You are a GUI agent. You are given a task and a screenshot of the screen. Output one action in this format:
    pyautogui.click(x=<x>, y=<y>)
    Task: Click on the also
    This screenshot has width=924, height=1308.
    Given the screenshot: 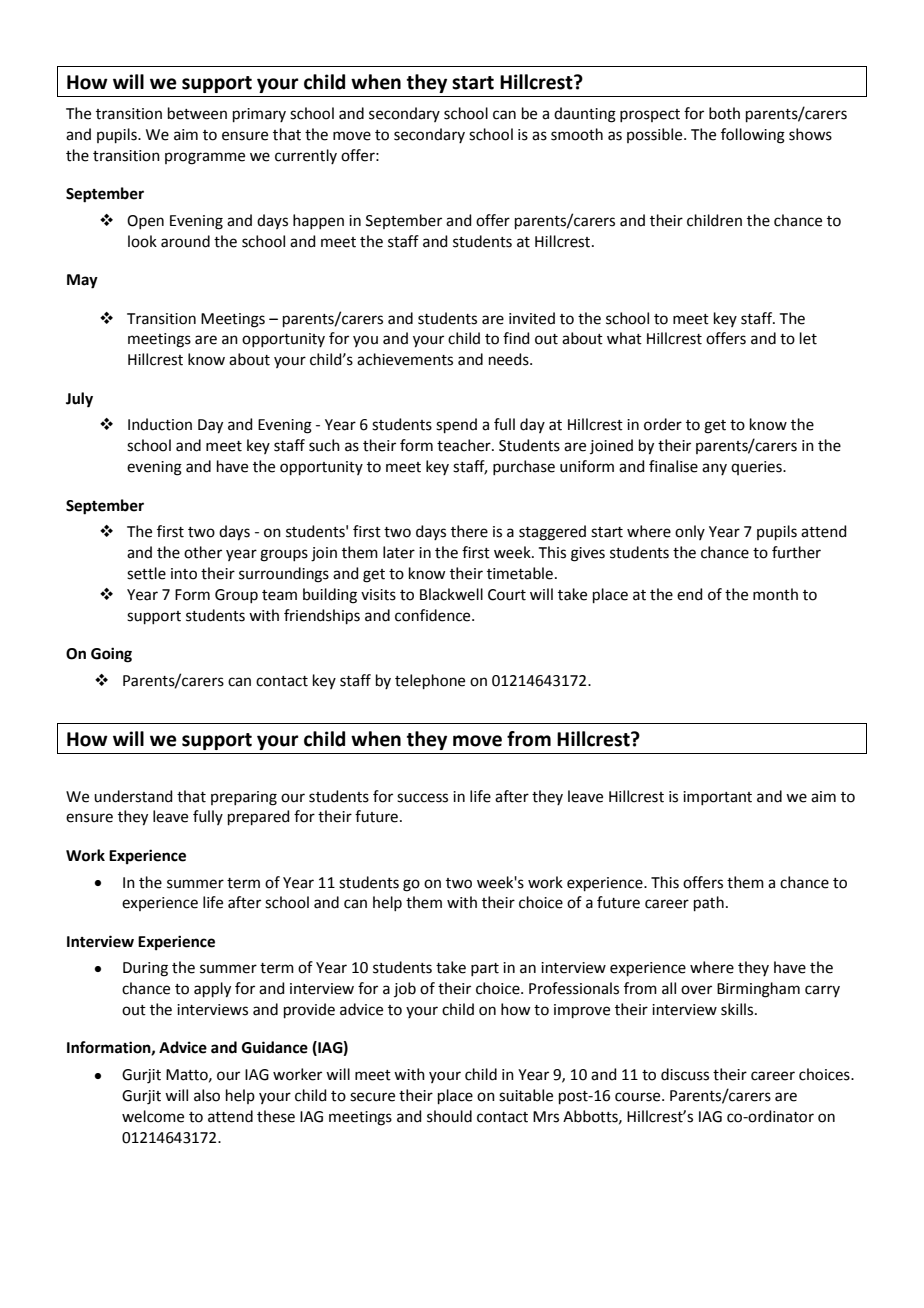 What is the action you would take?
    pyautogui.click(x=207, y=1095)
